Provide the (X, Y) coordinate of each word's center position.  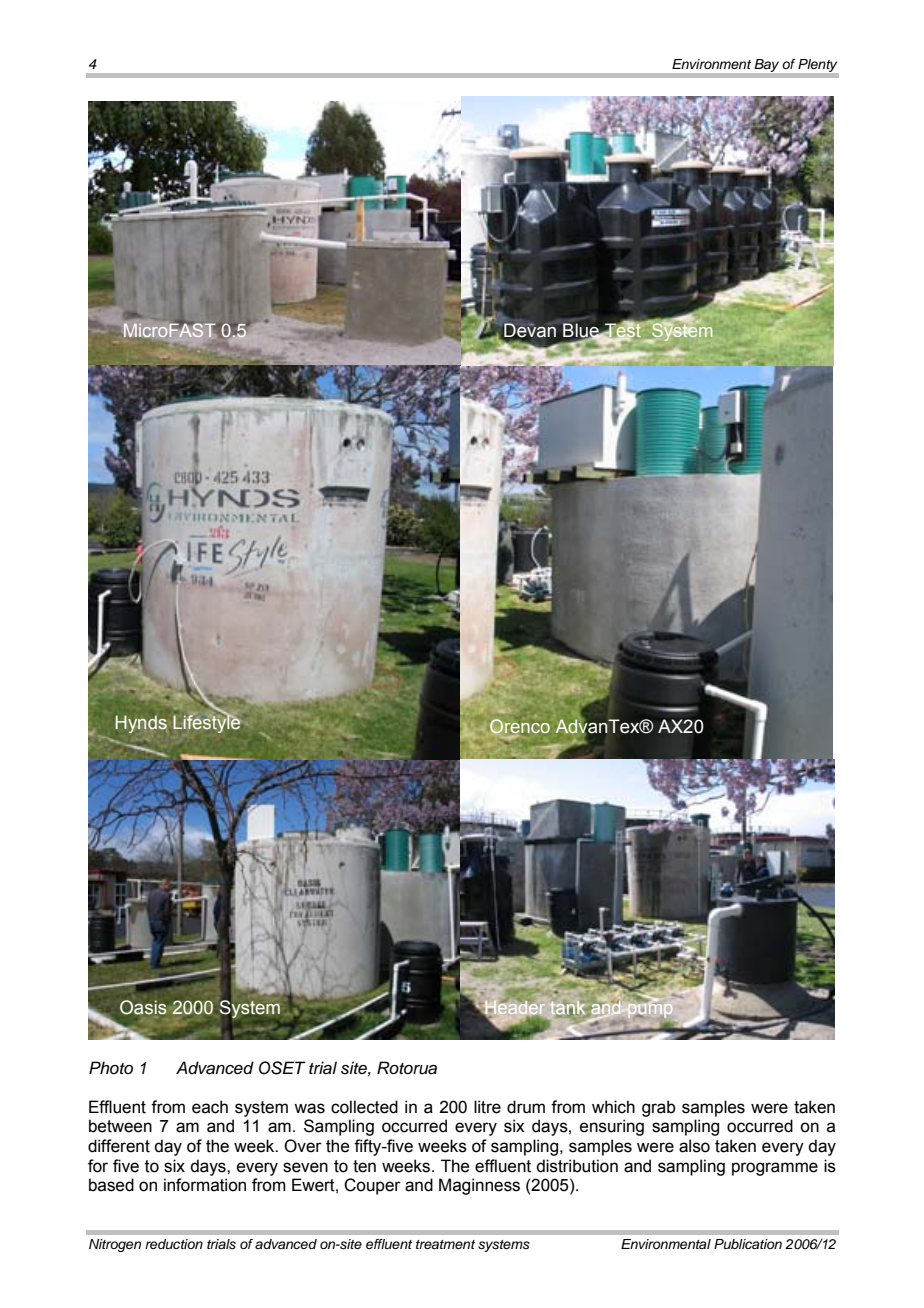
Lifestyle (206, 723)
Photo (111, 1067)
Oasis (143, 1007)
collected (364, 1107)
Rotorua (407, 1068)
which (613, 1107)
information (205, 1185)
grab (659, 1108)
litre (487, 1107)
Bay (767, 65)
